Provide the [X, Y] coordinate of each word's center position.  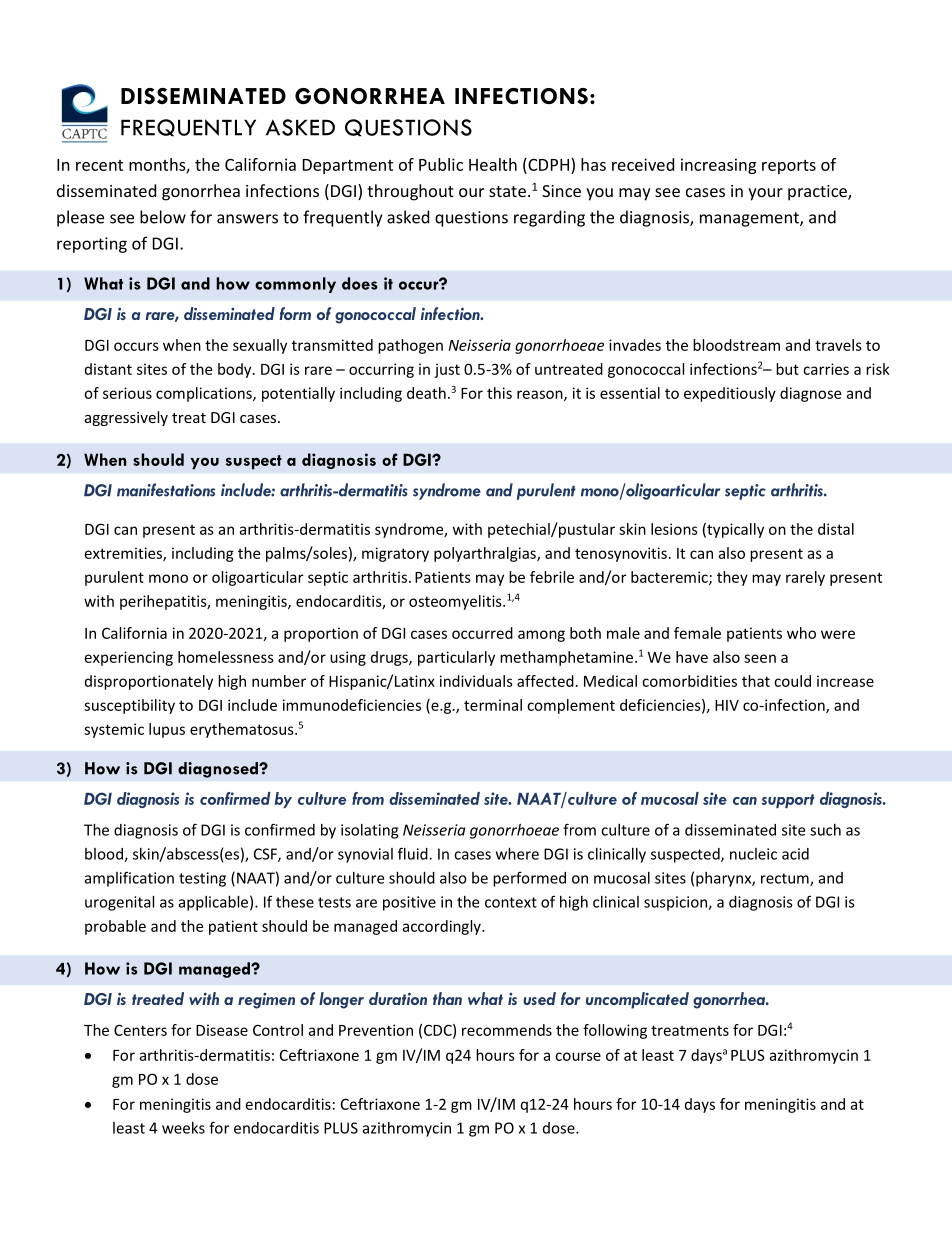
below [163, 217]
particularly [456, 658]
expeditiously [730, 394]
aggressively [126, 418]
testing [202, 879]
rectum [786, 879]
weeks [183, 1128]
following [615, 1031]
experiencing [129, 658]
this [499, 393]
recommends [507, 1030]
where [517, 854]
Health [493, 164]
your [765, 194]
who [801, 633]
